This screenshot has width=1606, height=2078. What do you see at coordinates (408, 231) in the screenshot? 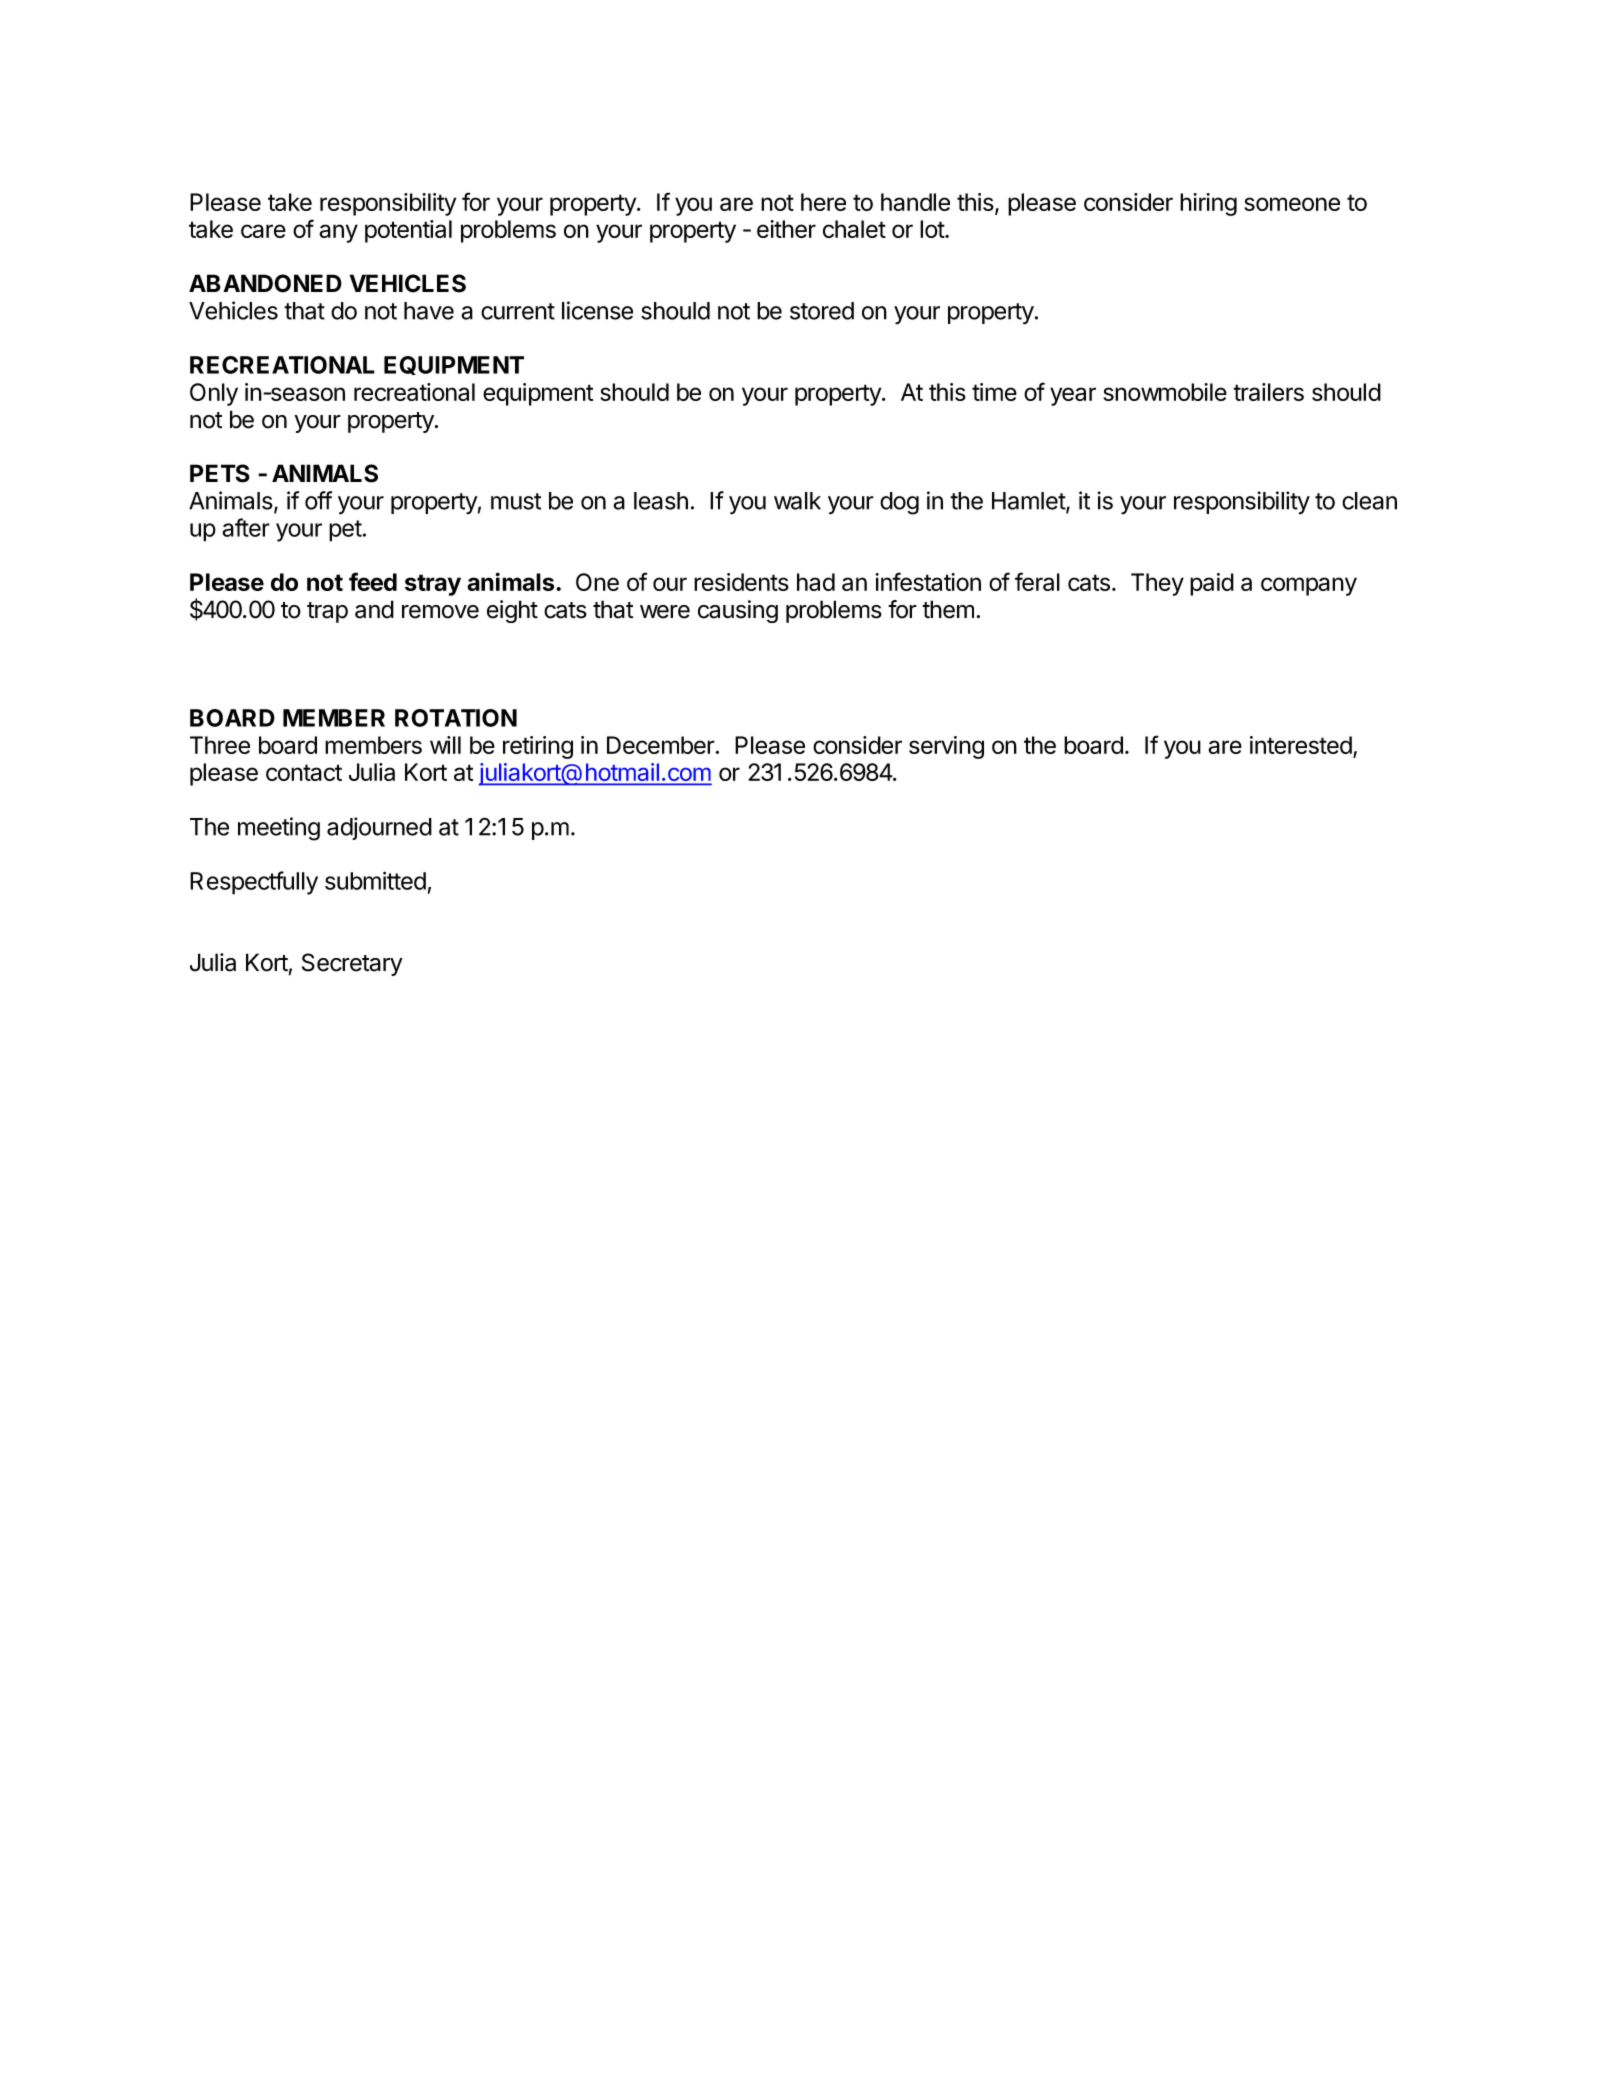
I see `potential` at bounding box center [408, 231].
